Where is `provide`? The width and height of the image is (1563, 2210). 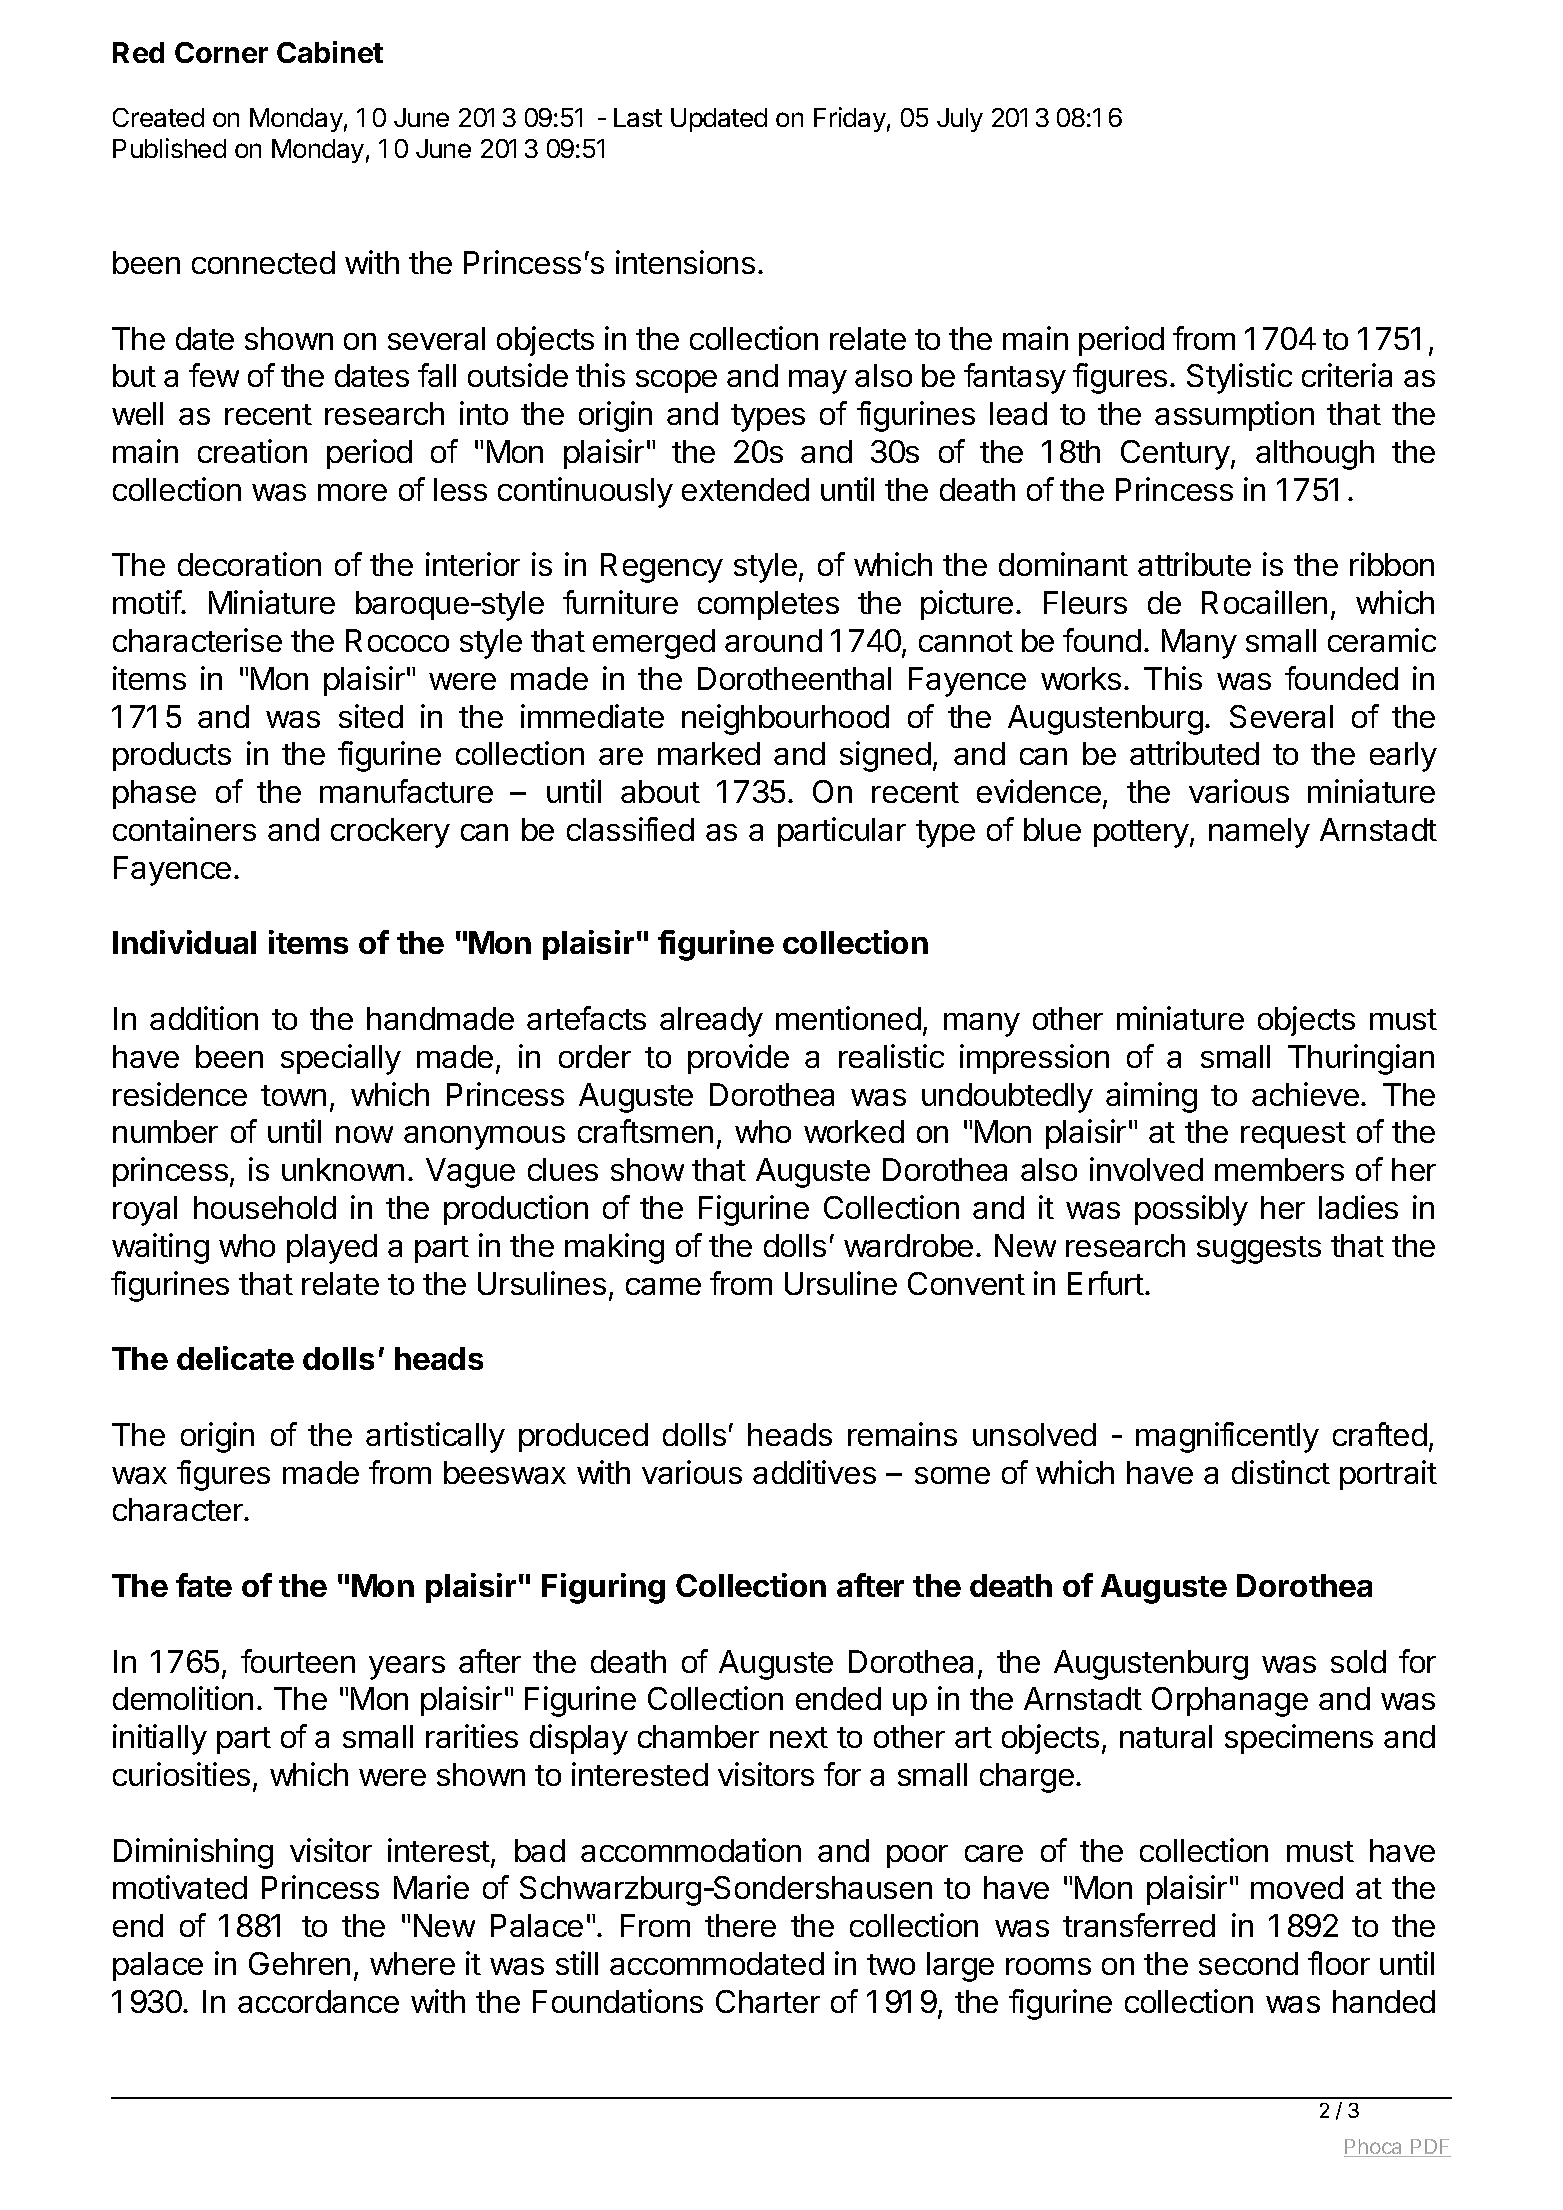
provide is located at coordinates (738, 1059).
